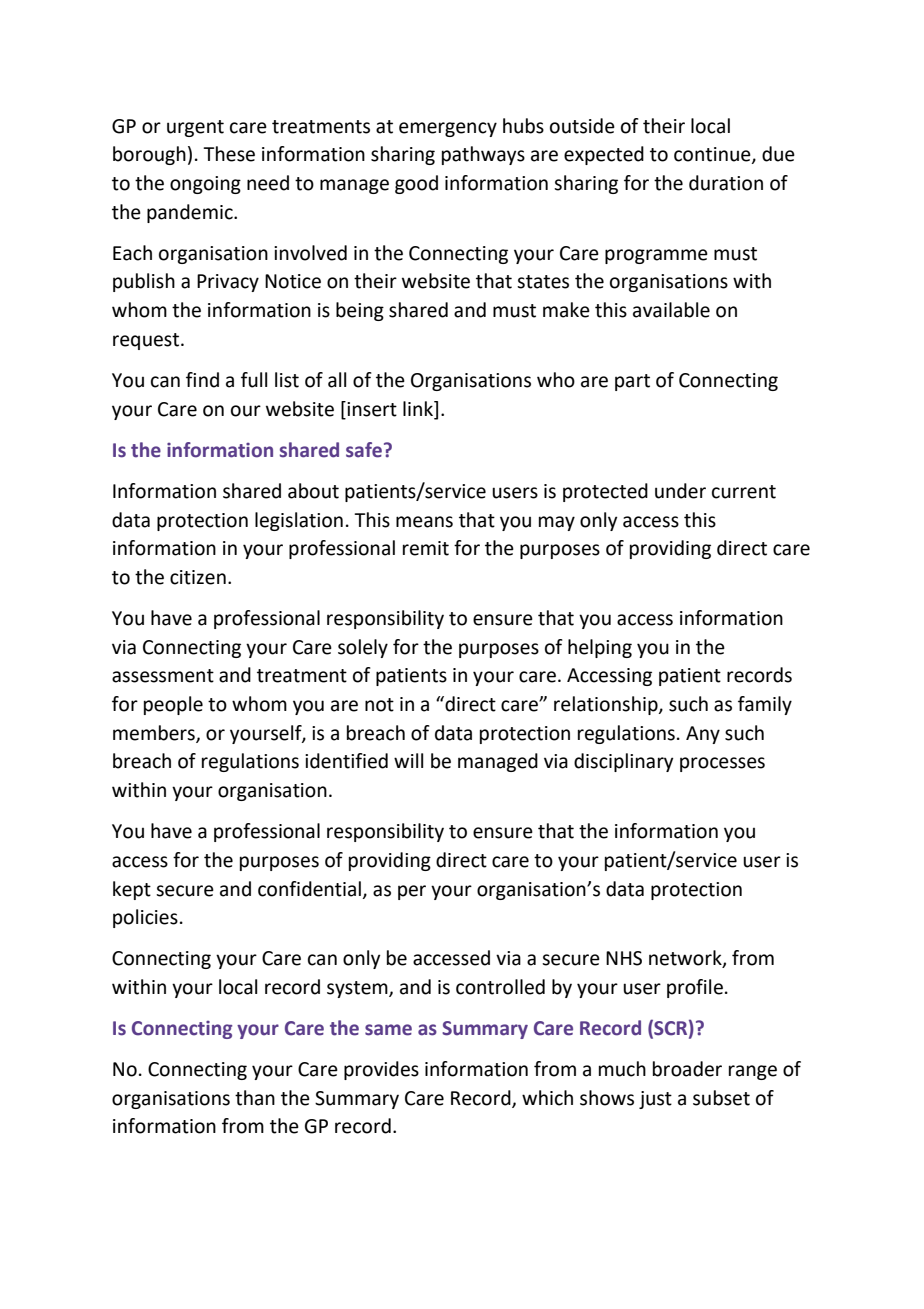 Image resolution: width=924 pixels, height=1309 pixels. What do you see at coordinates (408, 760) in the page?
I see `will` at bounding box center [408, 760].
